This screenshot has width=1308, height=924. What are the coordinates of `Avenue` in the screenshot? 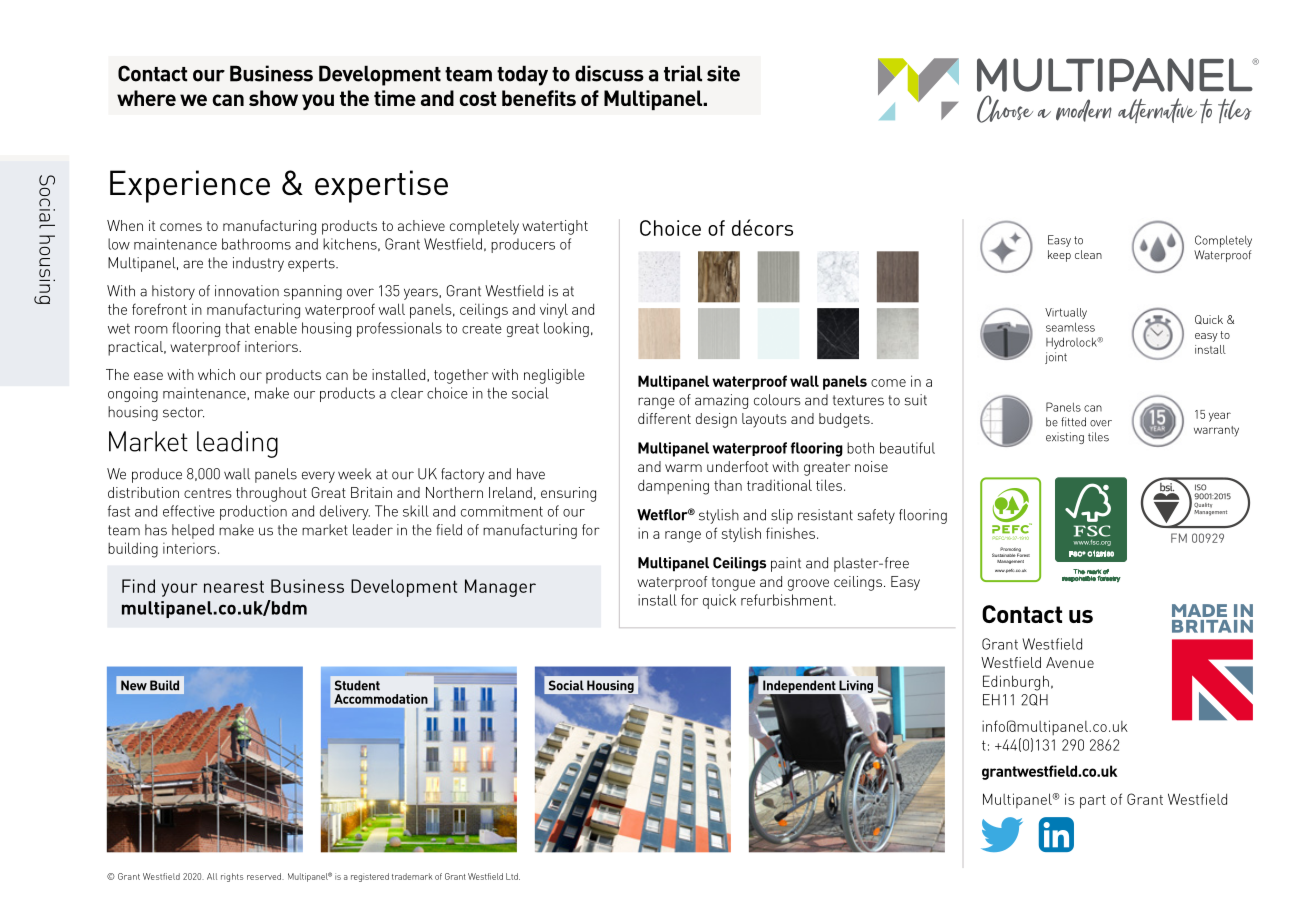 It's located at (1070, 662).
